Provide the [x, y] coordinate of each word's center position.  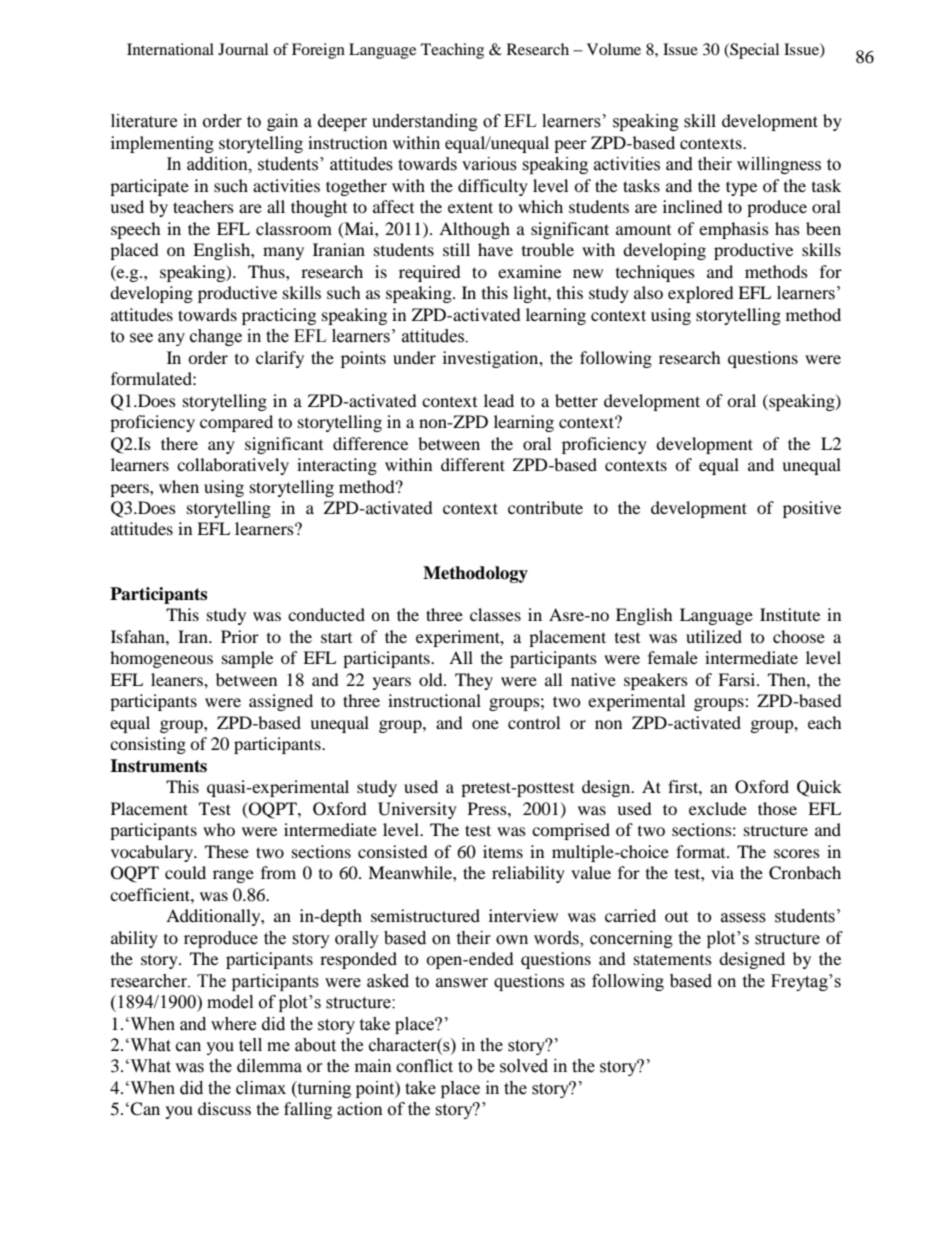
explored [701, 294]
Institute [790, 614]
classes [495, 614]
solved [524, 1066]
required [430, 273]
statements [673, 959]
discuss [224, 1108]
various [489, 164]
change [216, 337]
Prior [240, 636]
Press [488, 808]
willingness [779, 165]
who [219, 829]
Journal [243, 49]
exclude [718, 808]
